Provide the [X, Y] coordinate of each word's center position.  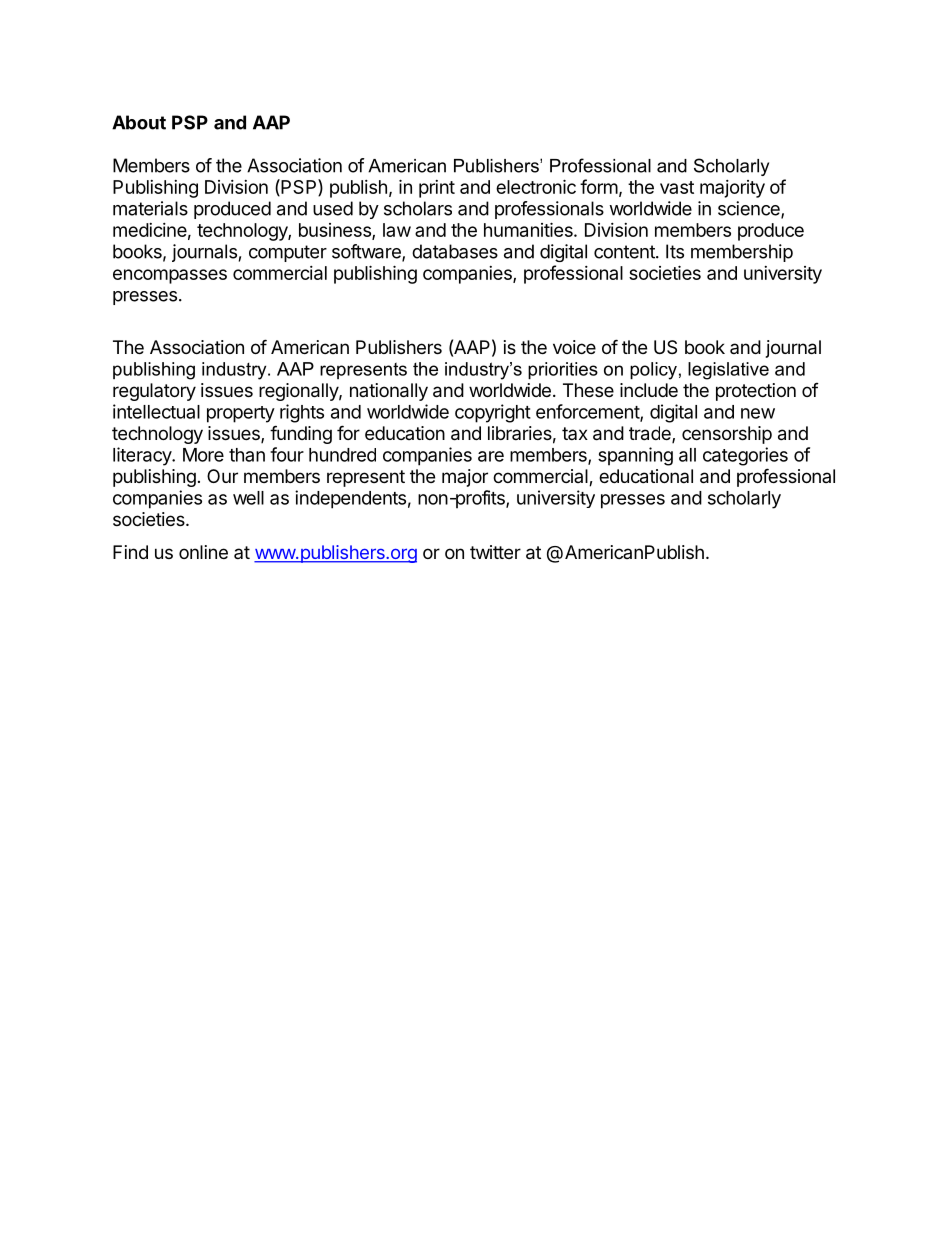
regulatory [154, 392]
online [203, 552]
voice [574, 347]
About [139, 122]
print [437, 189]
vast [677, 187]
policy [653, 371]
